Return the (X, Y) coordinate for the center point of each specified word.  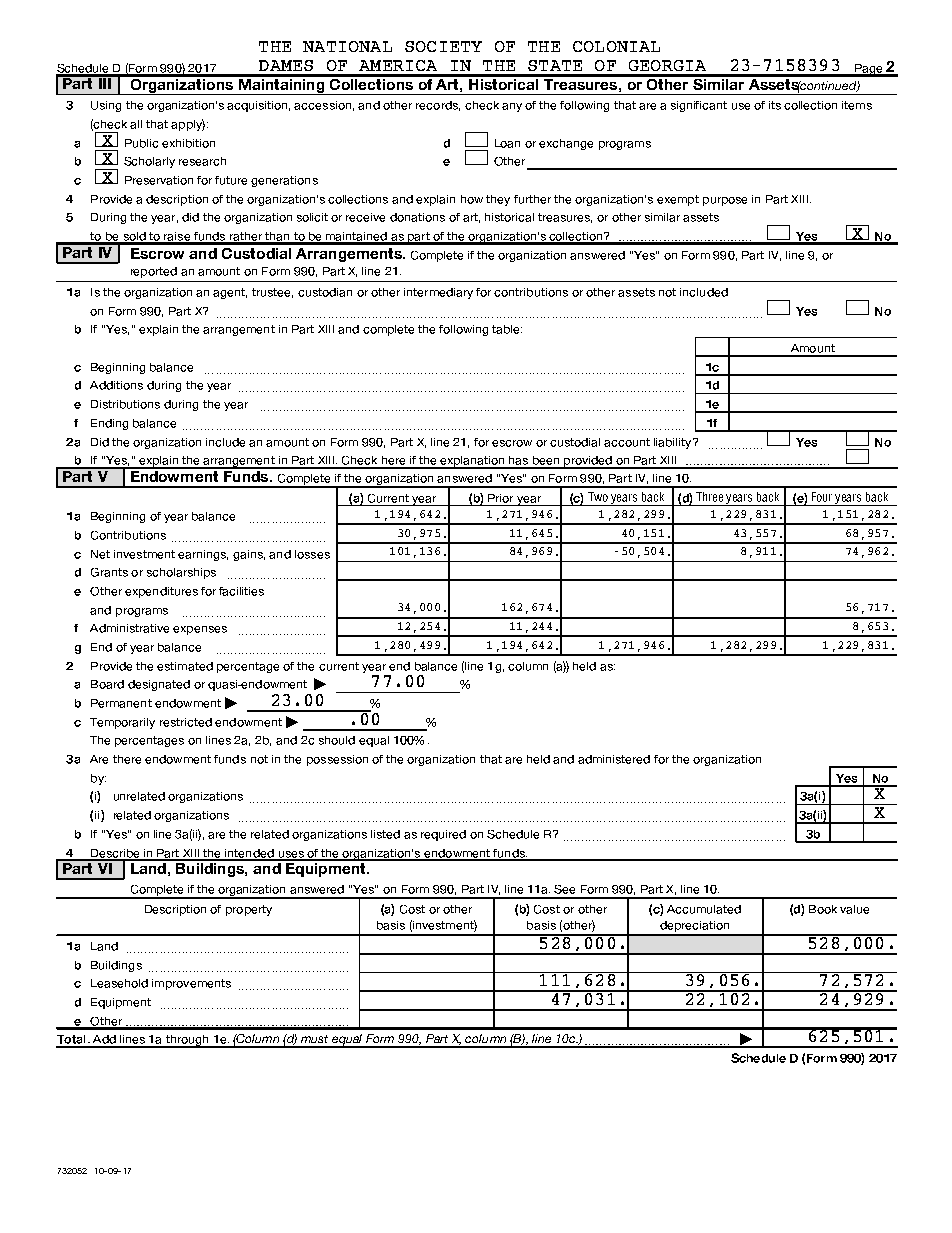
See (564, 889)
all (136, 124)
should (337, 740)
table (507, 329)
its (775, 105)
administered (614, 759)
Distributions (125, 404)
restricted (186, 722)
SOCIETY (443, 46)
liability (674, 443)
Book (823, 909)
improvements (191, 984)
